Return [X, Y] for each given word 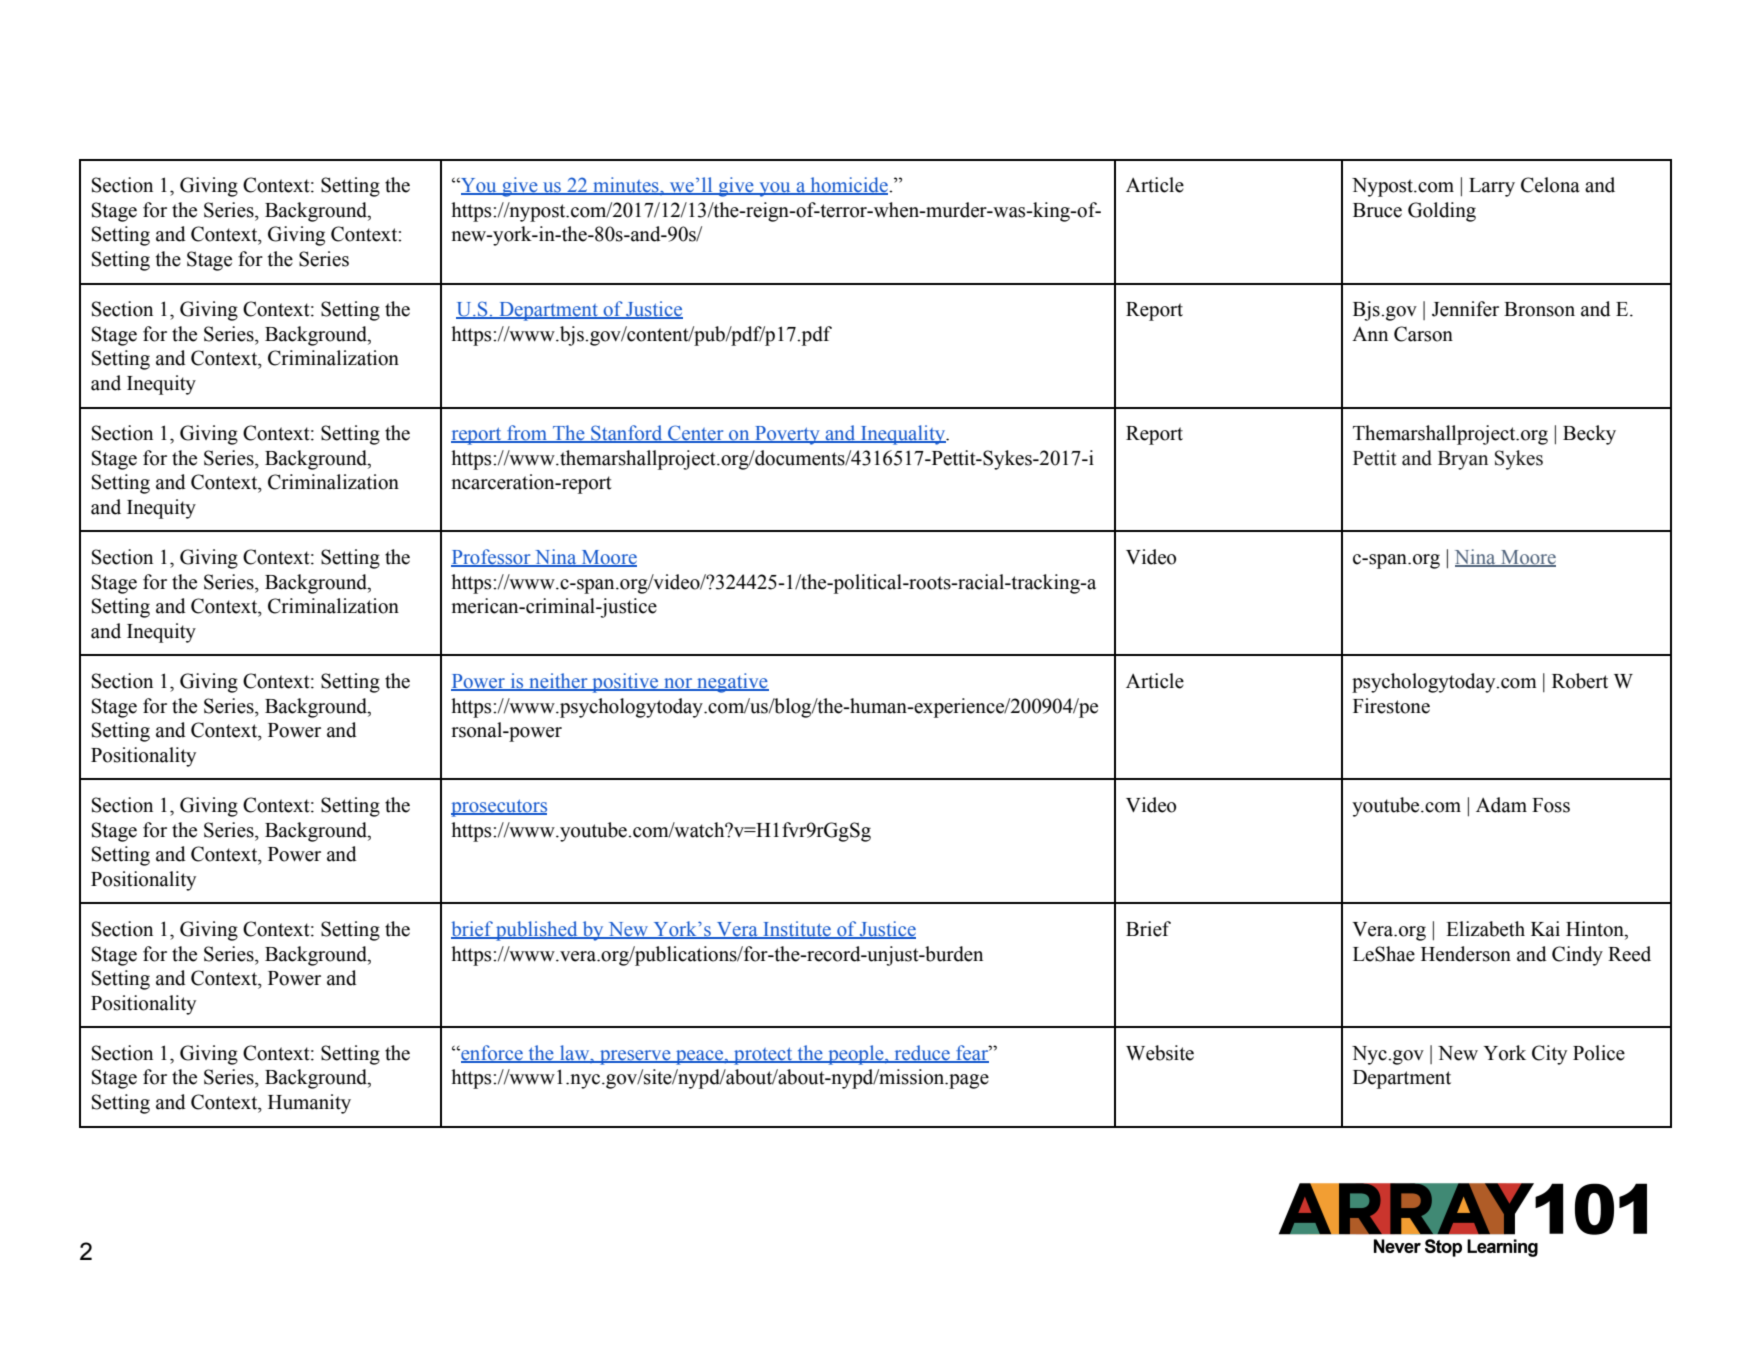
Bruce [1377, 210]
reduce [922, 1053]
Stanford [627, 434]
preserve [635, 1057]
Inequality [903, 435]
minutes [626, 186]
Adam [1501, 805]
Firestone [1391, 706]
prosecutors [499, 808]
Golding [1442, 212]
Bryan [1463, 460]
